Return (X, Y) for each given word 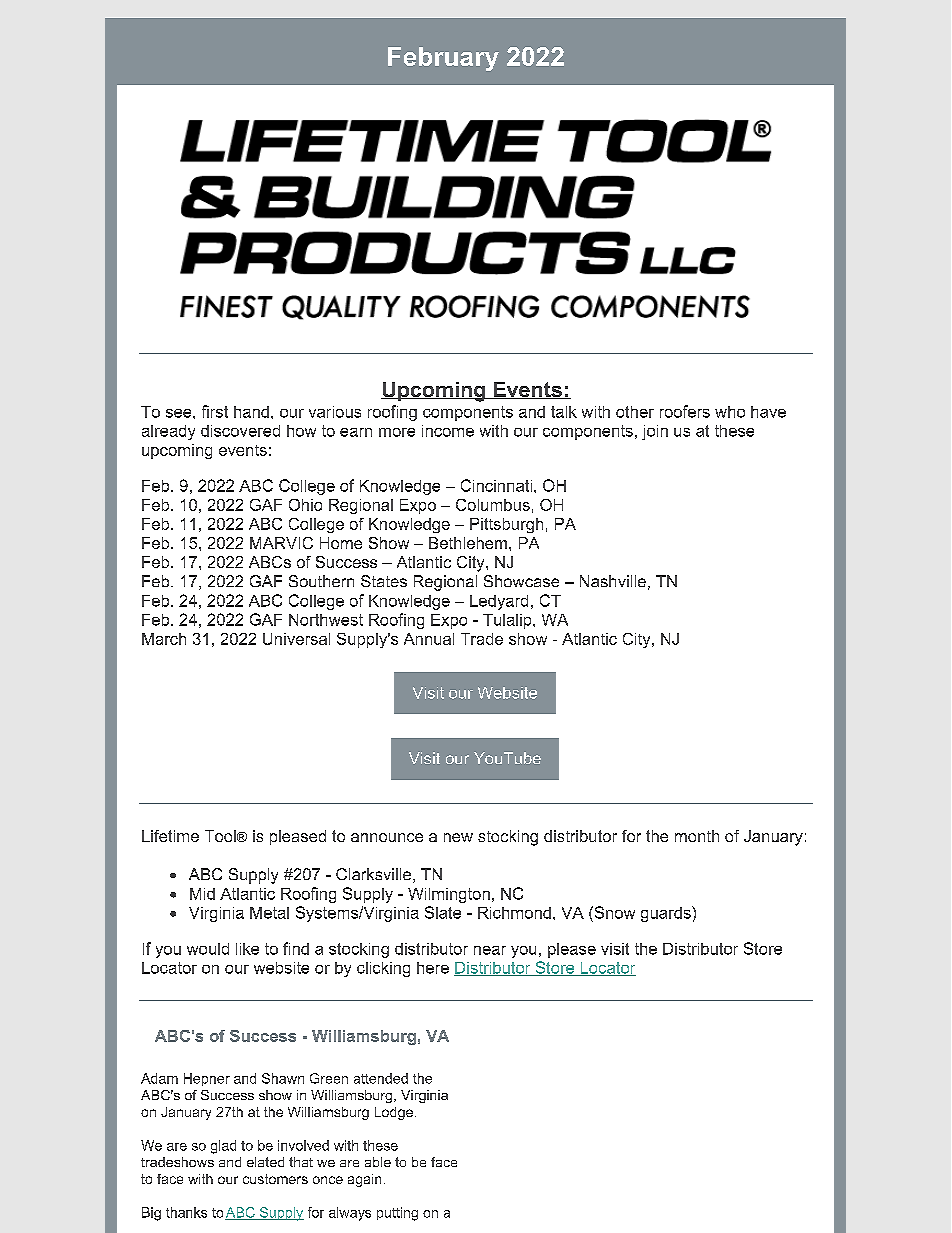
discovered (240, 431)
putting (397, 1214)
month (697, 836)
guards (667, 914)
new (458, 837)
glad (223, 1147)
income (448, 431)
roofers (685, 411)
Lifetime (170, 836)
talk (564, 412)
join (655, 432)
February (443, 59)
